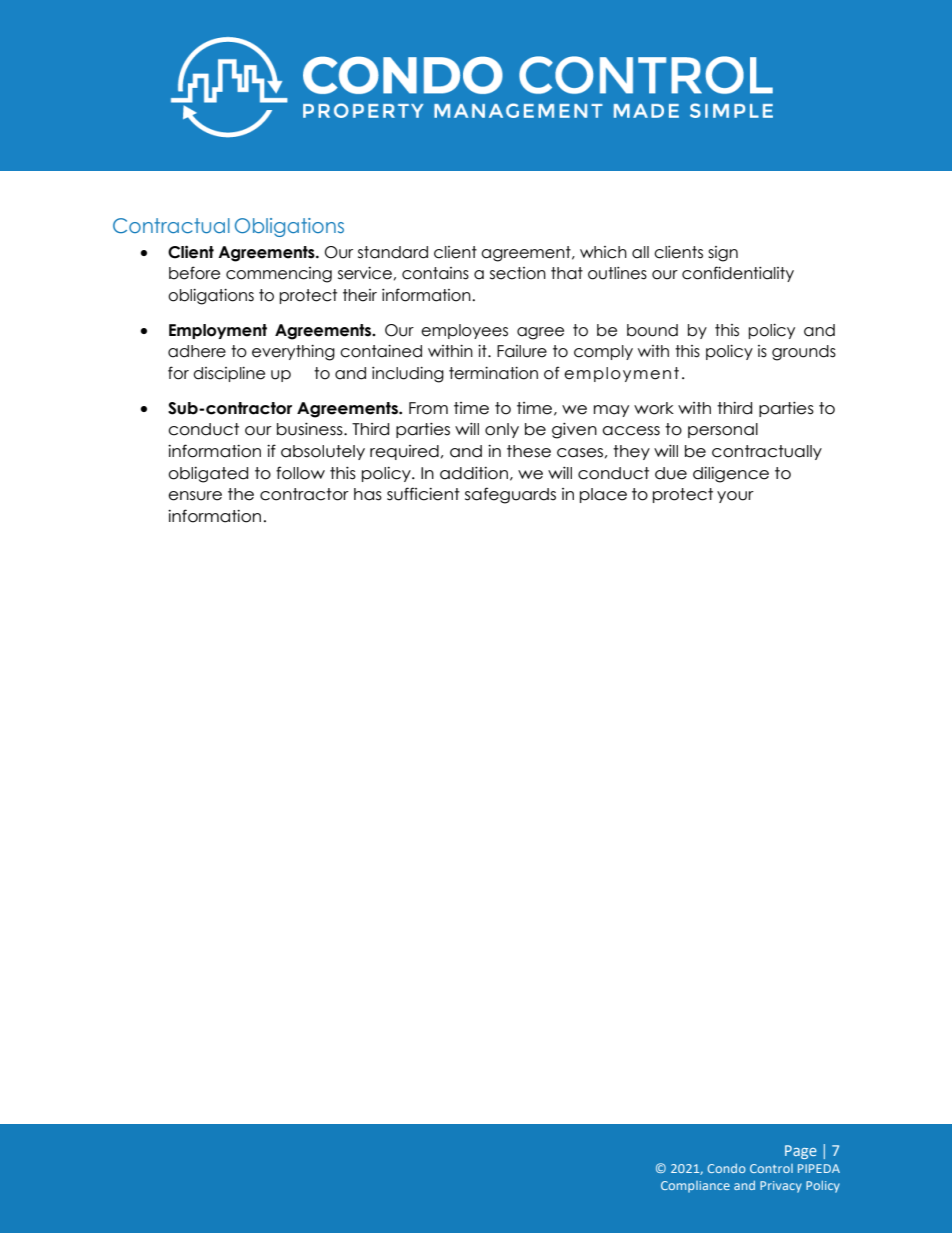 Image resolution: width=952 pixels, height=1233 pixels. What do you see at coordinates (781, 1187) in the screenshot?
I see `Privacy` at bounding box center [781, 1187].
